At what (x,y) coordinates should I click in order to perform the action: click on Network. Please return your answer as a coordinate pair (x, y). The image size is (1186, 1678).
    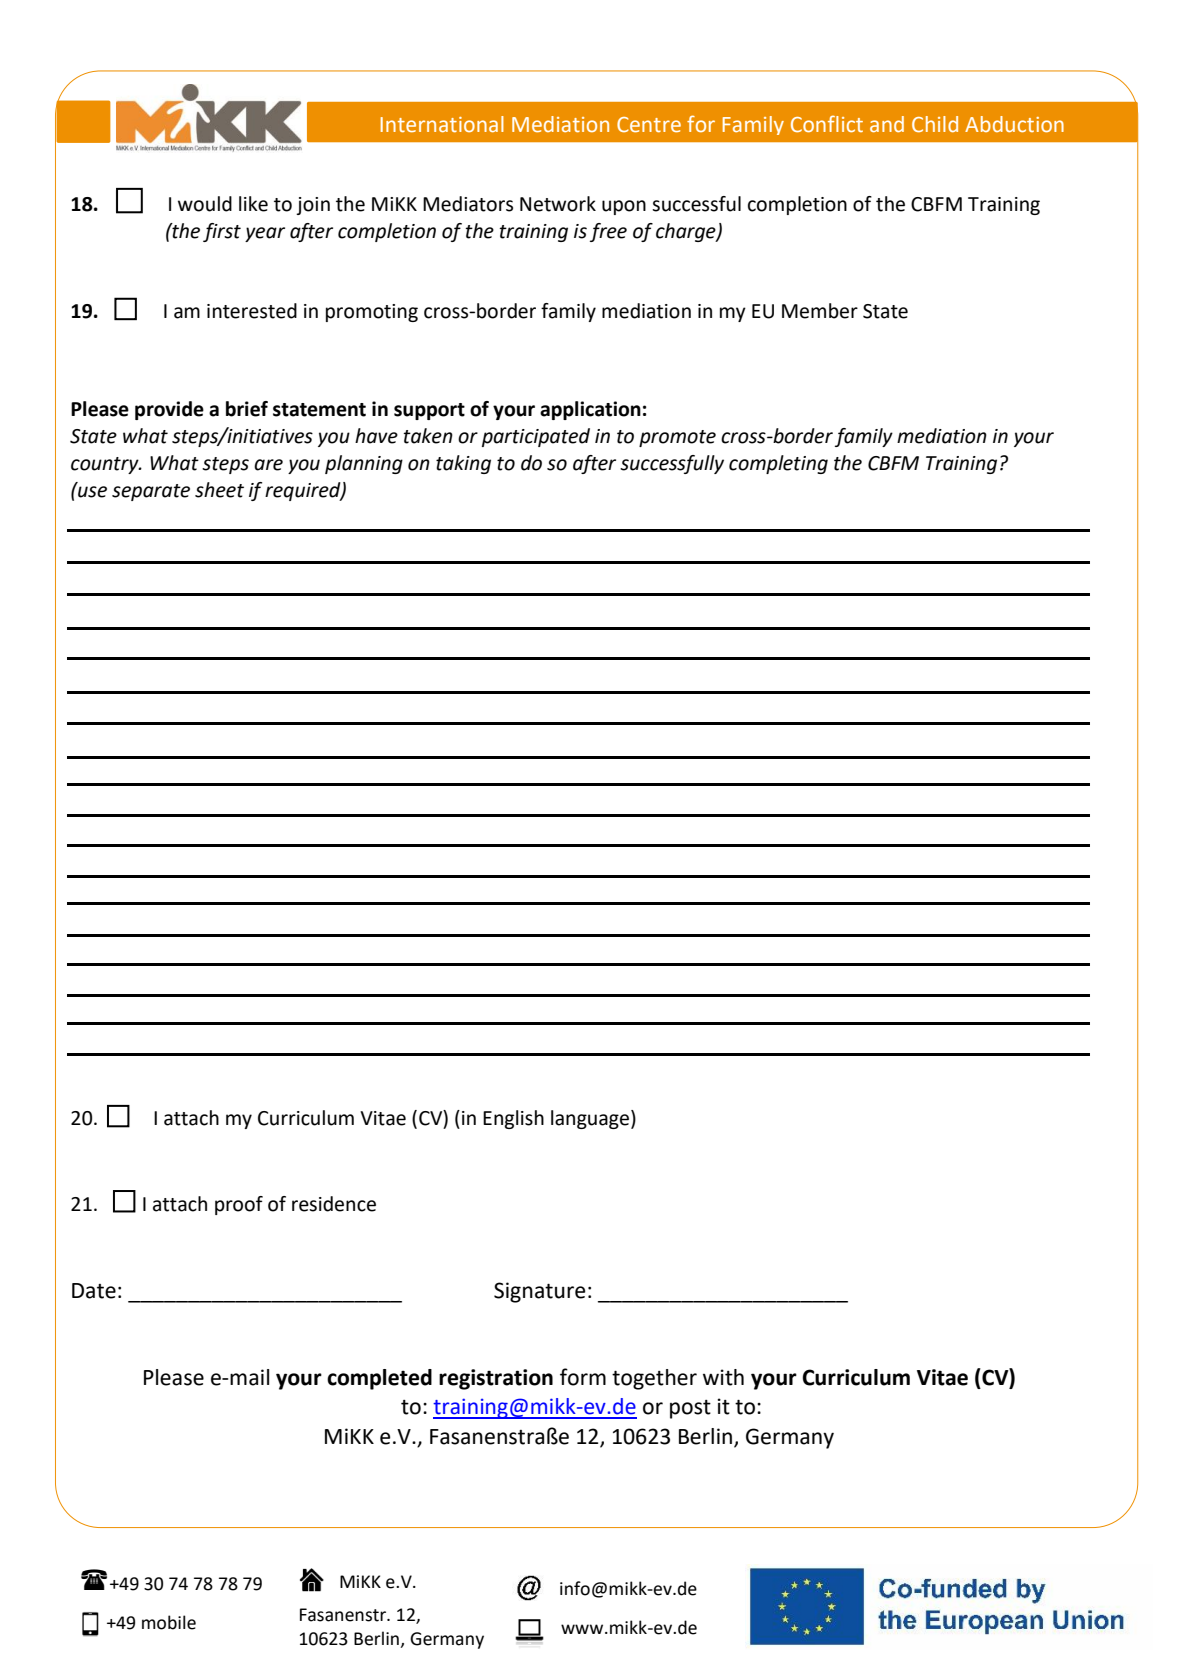
    Looking at the image, I should click on (558, 204).
